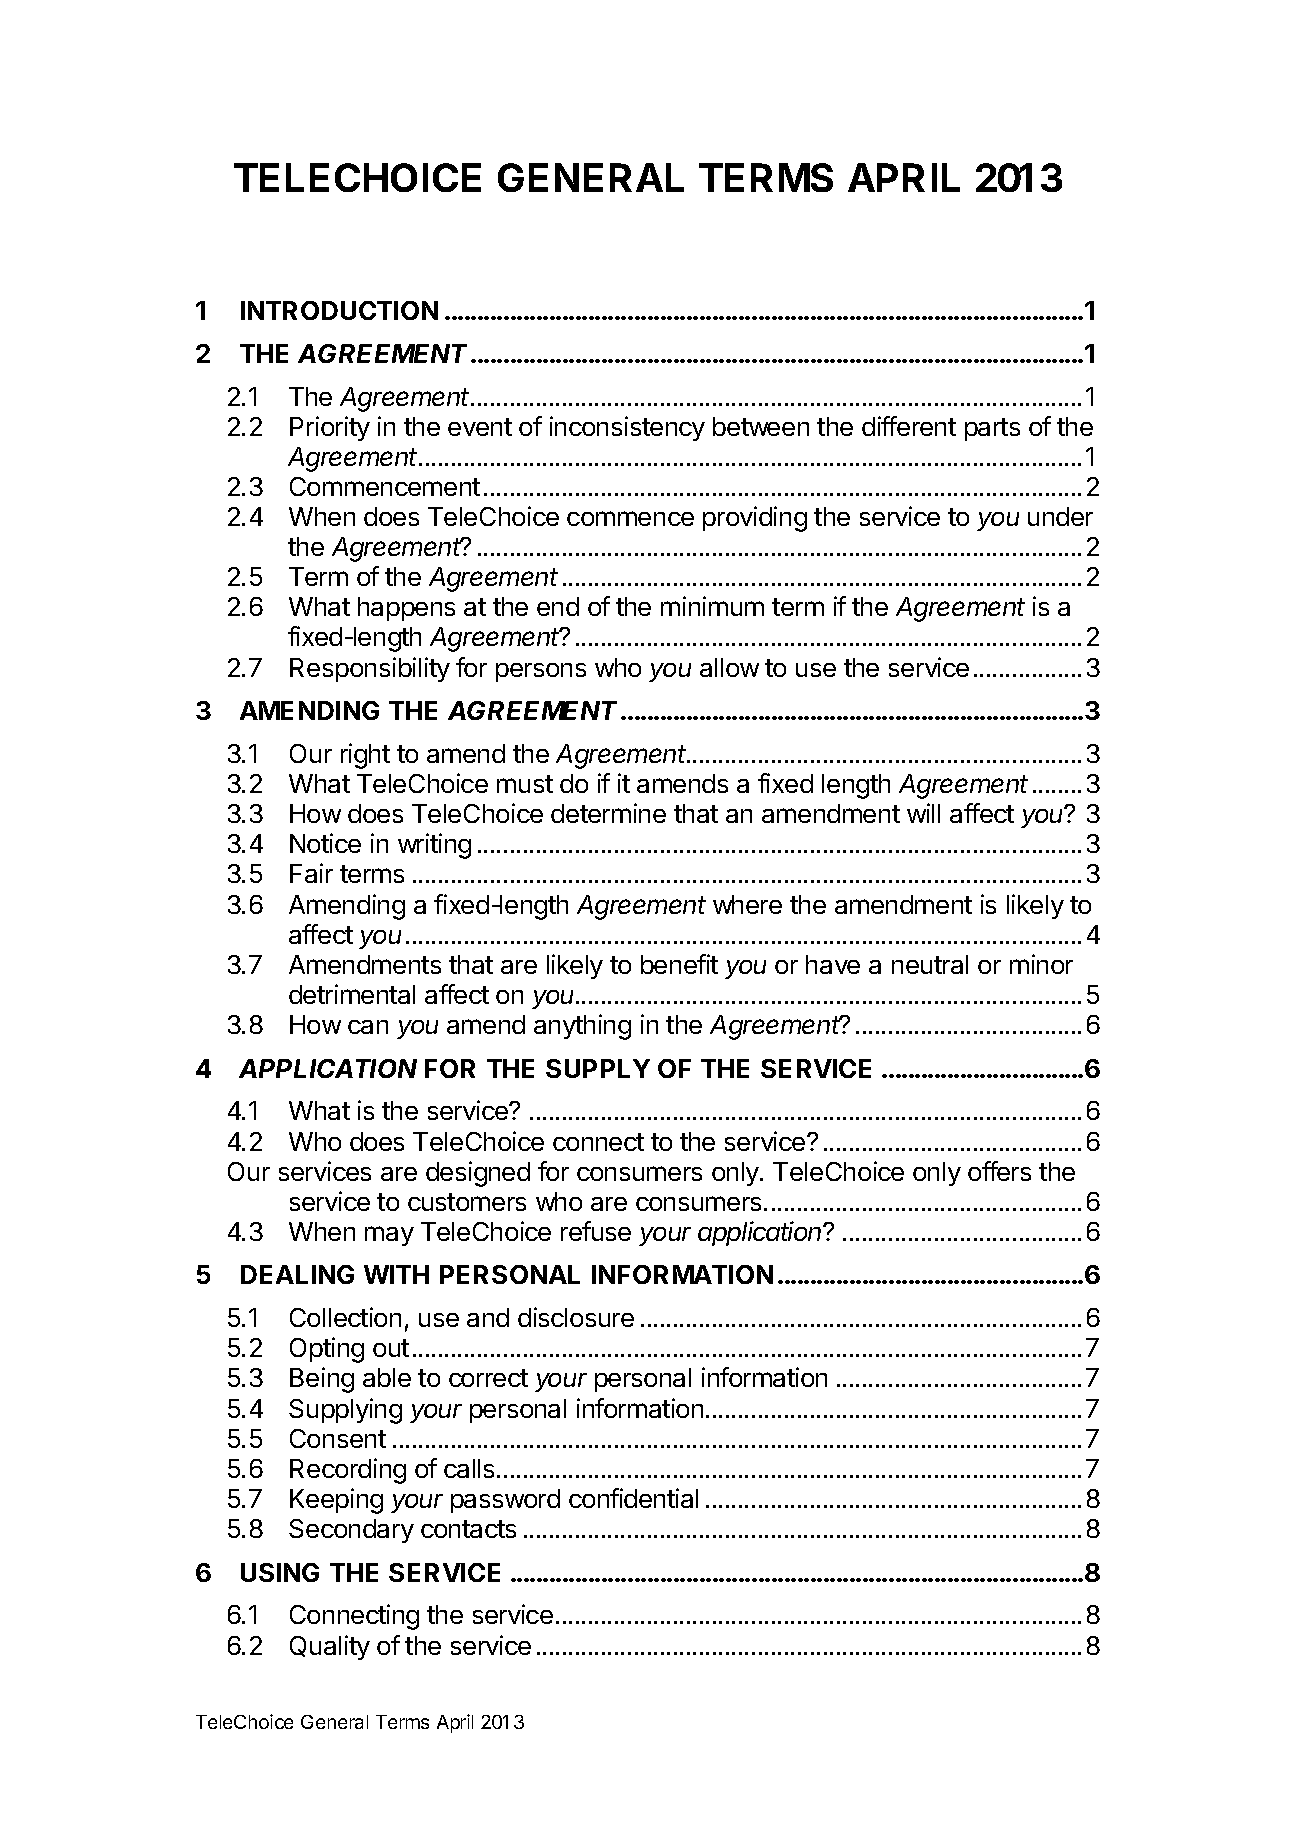  Describe the element at coordinates (627, 428) in the screenshot. I see `inconsistency` at that location.
